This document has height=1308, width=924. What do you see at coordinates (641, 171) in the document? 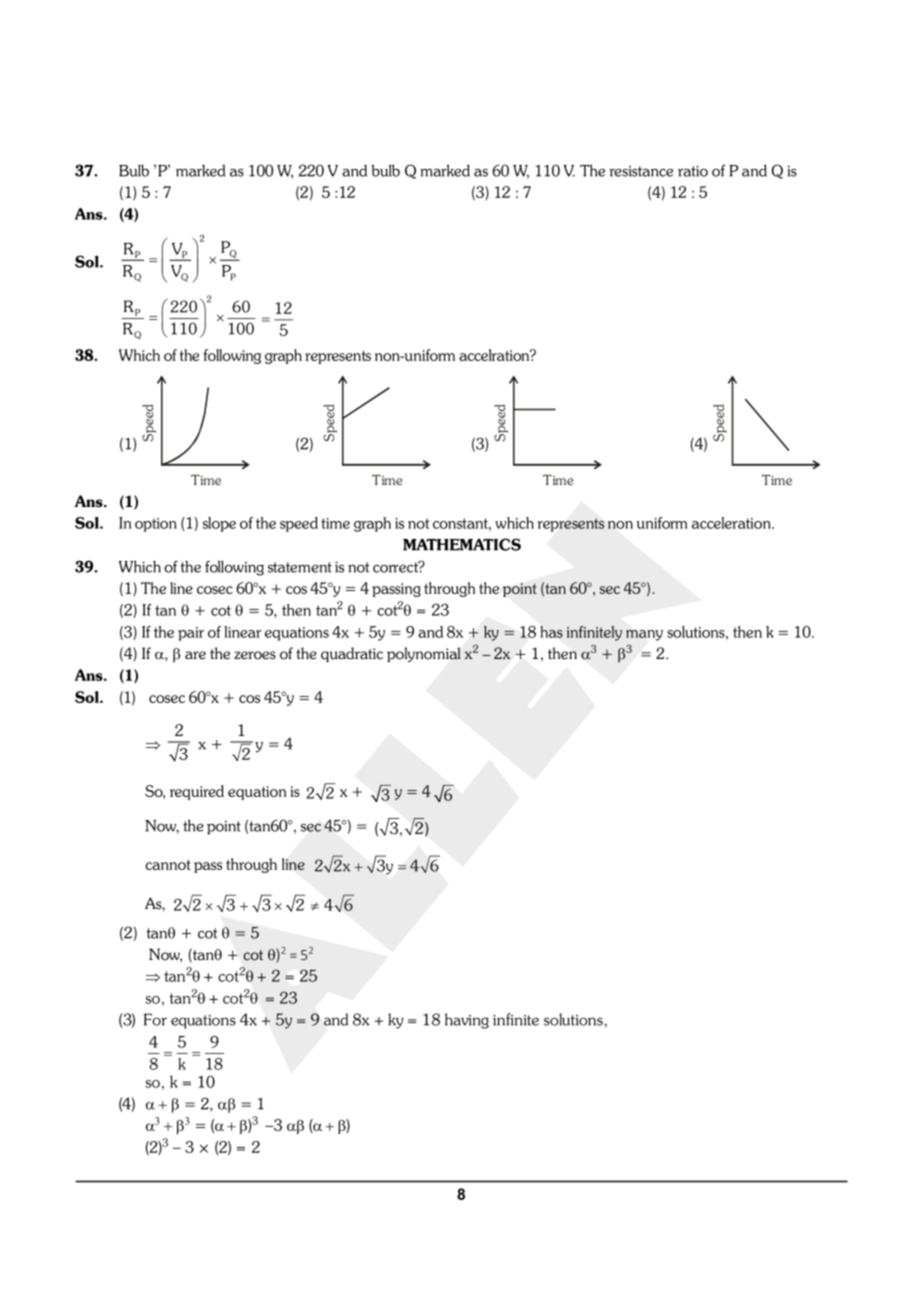
I see `resistance` at bounding box center [641, 171].
